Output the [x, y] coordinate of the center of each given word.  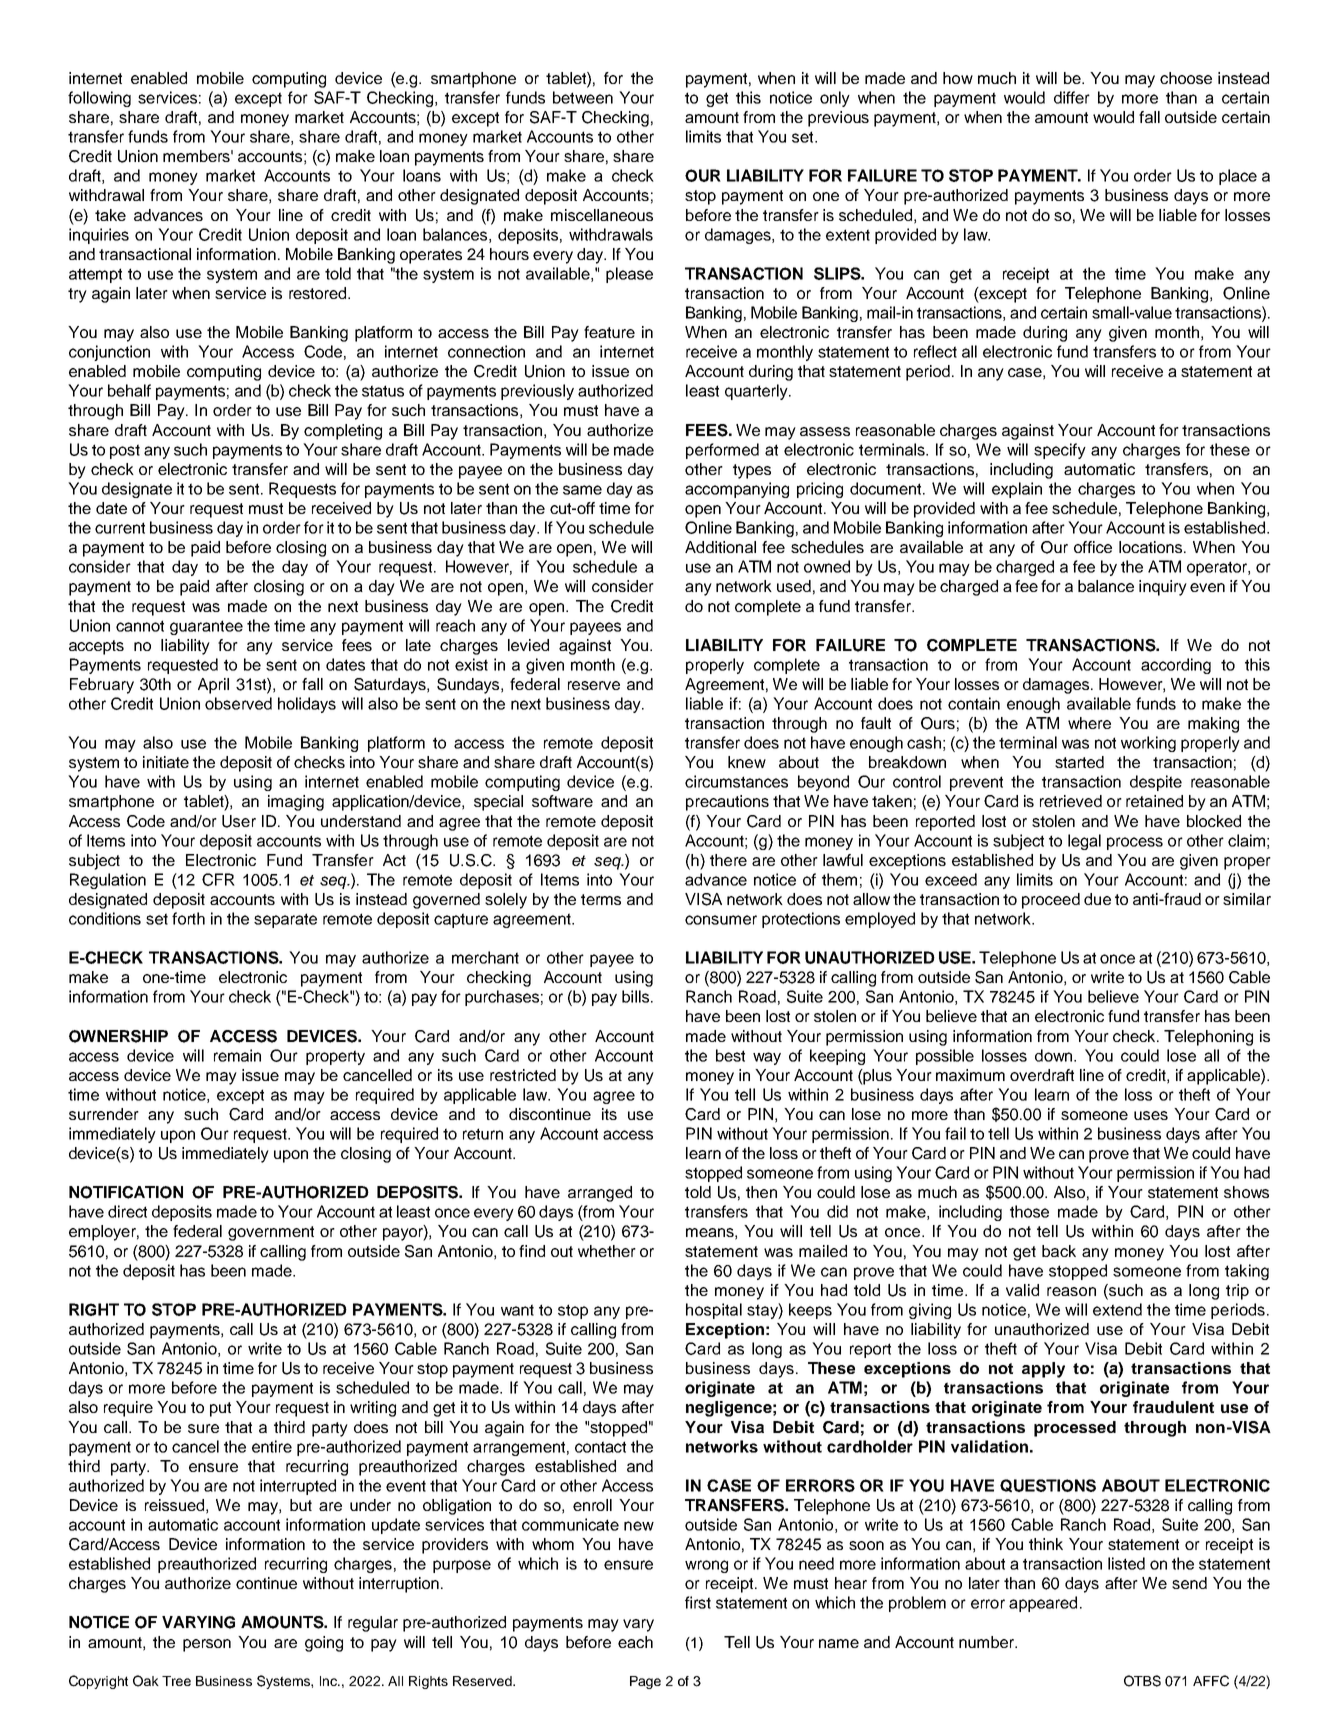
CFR [218, 879]
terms [601, 899]
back [1059, 1251]
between [583, 97]
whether [607, 1251]
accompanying [737, 490]
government [271, 1233]
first [698, 1602]
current [120, 528]
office [1093, 547]
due [1097, 899]
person [207, 1645]
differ [1072, 97]
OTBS [1142, 1681]
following [99, 99]
